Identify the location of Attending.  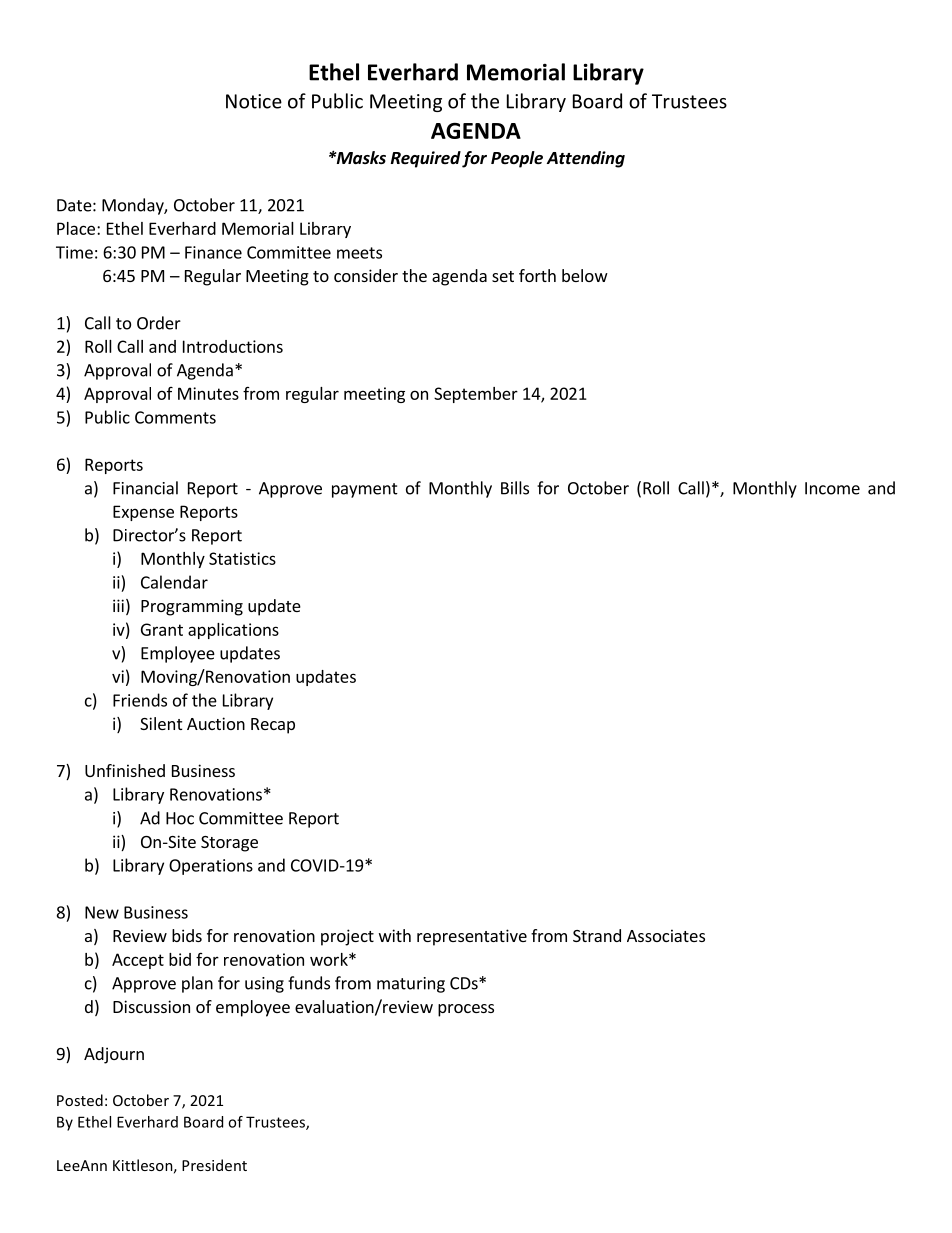
(586, 159).
